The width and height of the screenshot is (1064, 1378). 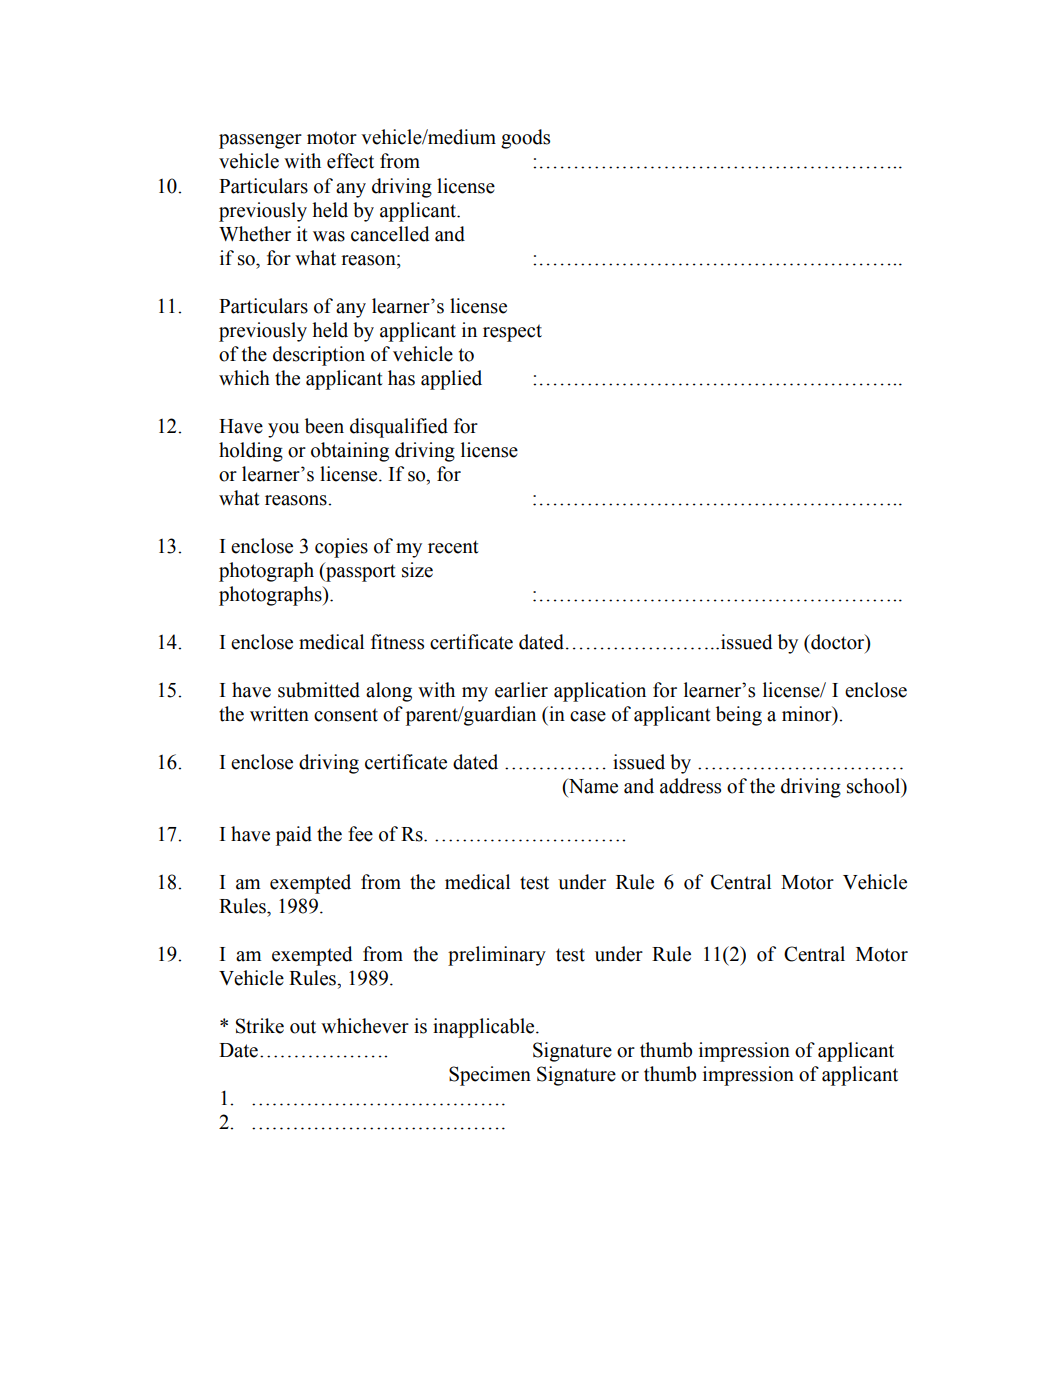 I want to click on effect, so click(x=350, y=161).
